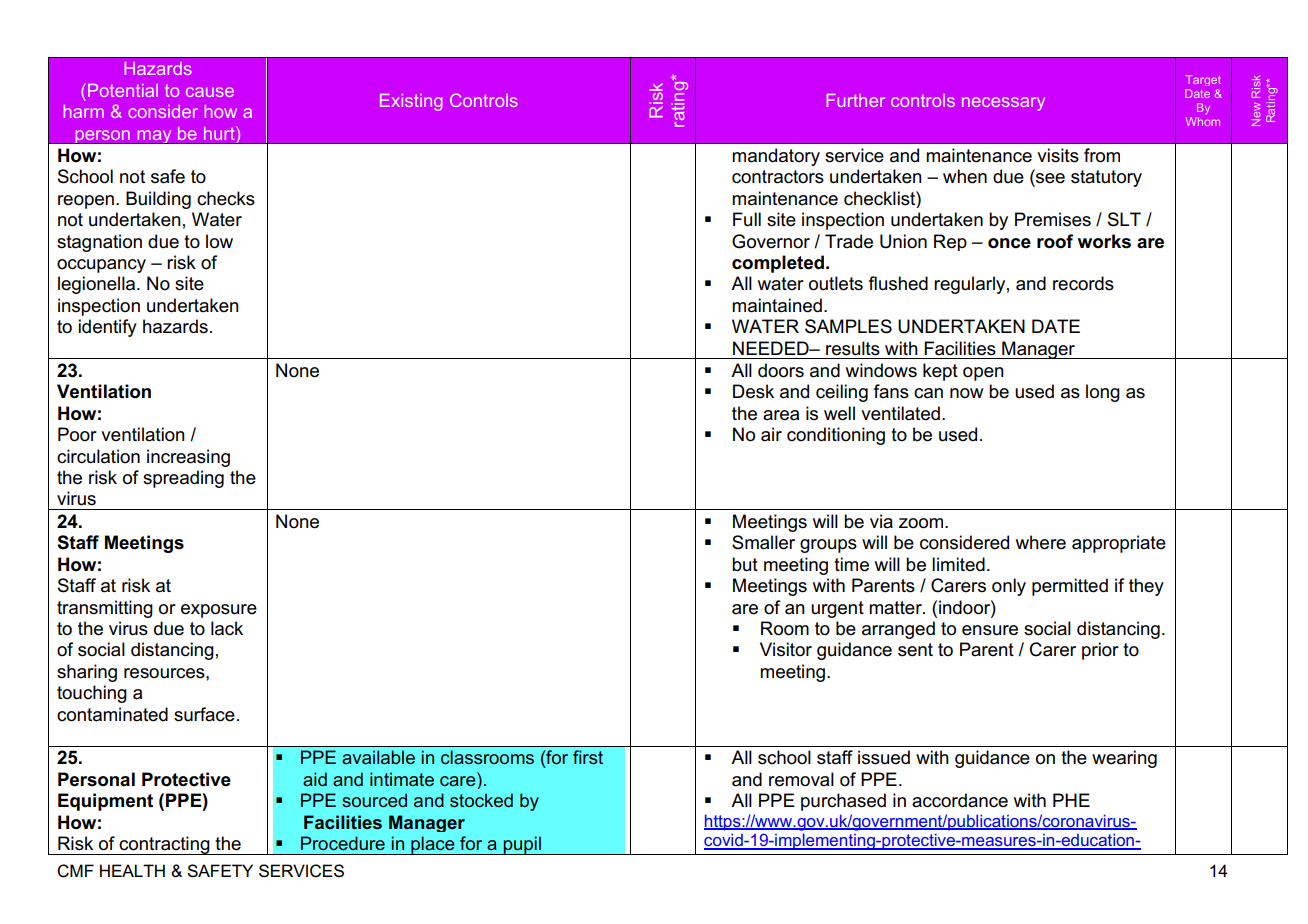 The height and width of the page is (924, 1308). Describe the element at coordinates (1103, 393) in the page. I see `long` at that location.
